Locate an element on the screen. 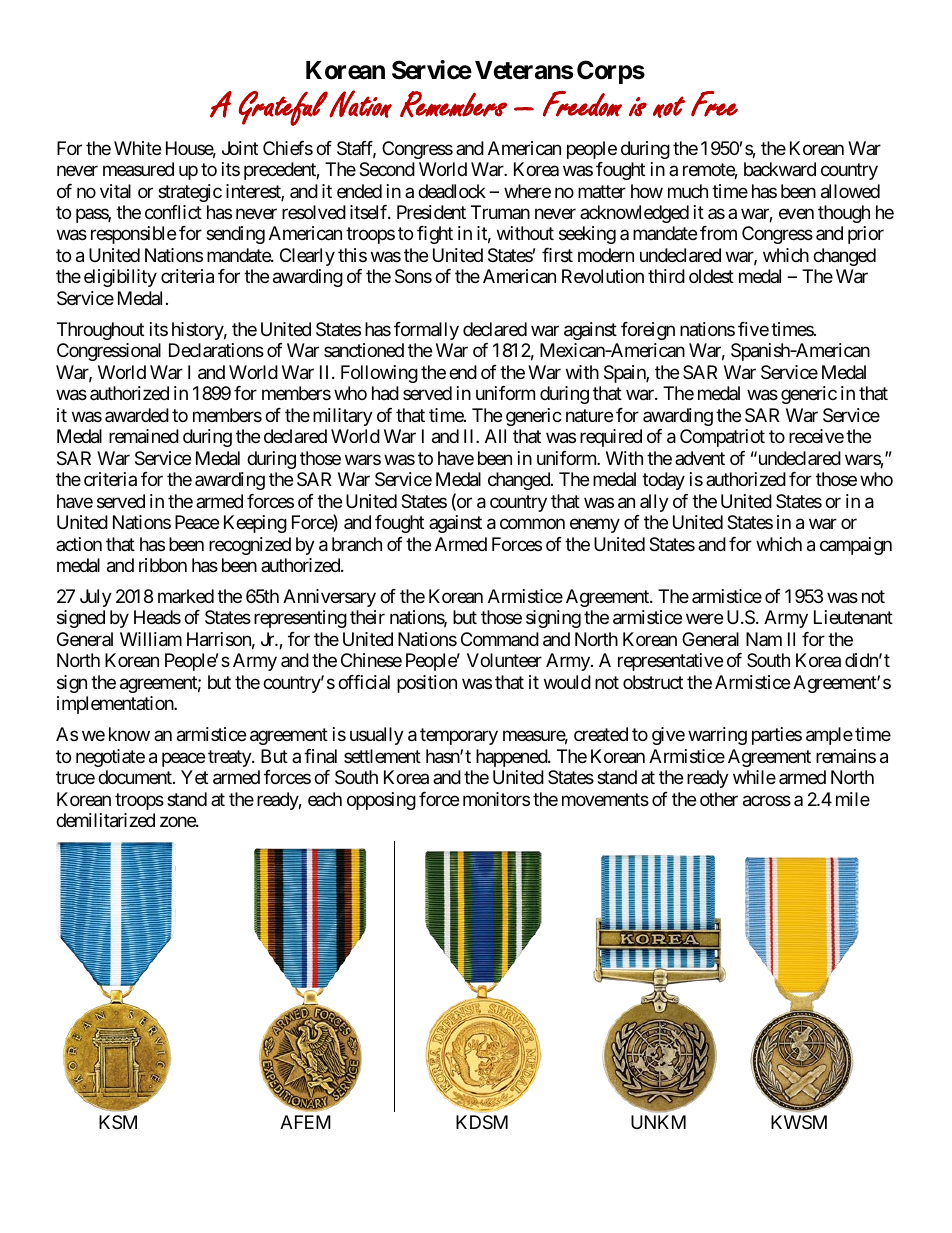 This screenshot has height=1233, width=952. backward is located at coordinates (780, 169).
